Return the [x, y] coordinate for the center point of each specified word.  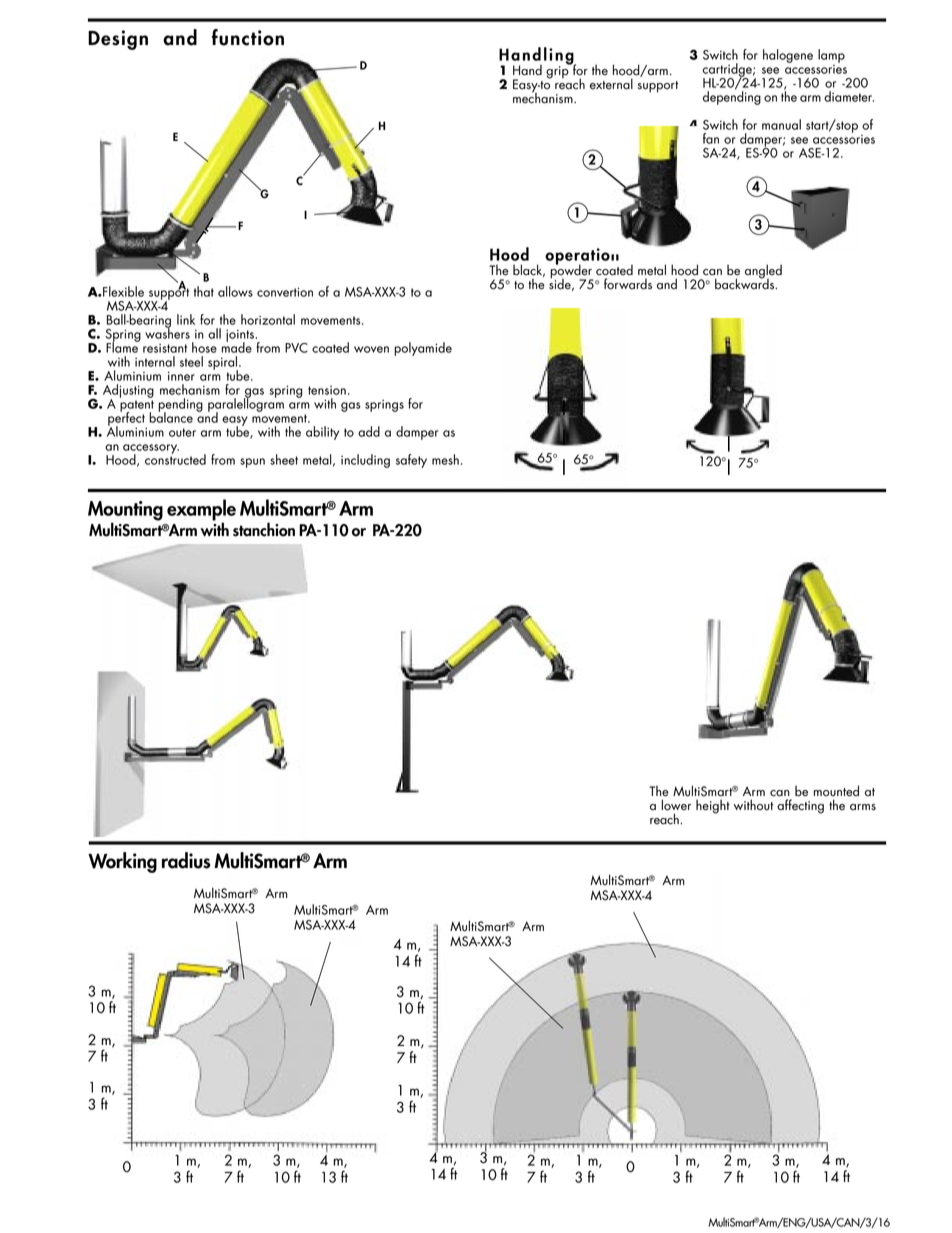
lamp [831, 56]
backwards [746, 283]
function [248, 37]
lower [676, 805]
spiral [224, 364]
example [201, 511]
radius [186, 860]
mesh [445, 459]
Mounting [125, 512]
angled [763, 272]
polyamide [423, 349]
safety [411, 461]
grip [558, 71]
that [204, 291]
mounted [836, 791]
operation [582, 257]
